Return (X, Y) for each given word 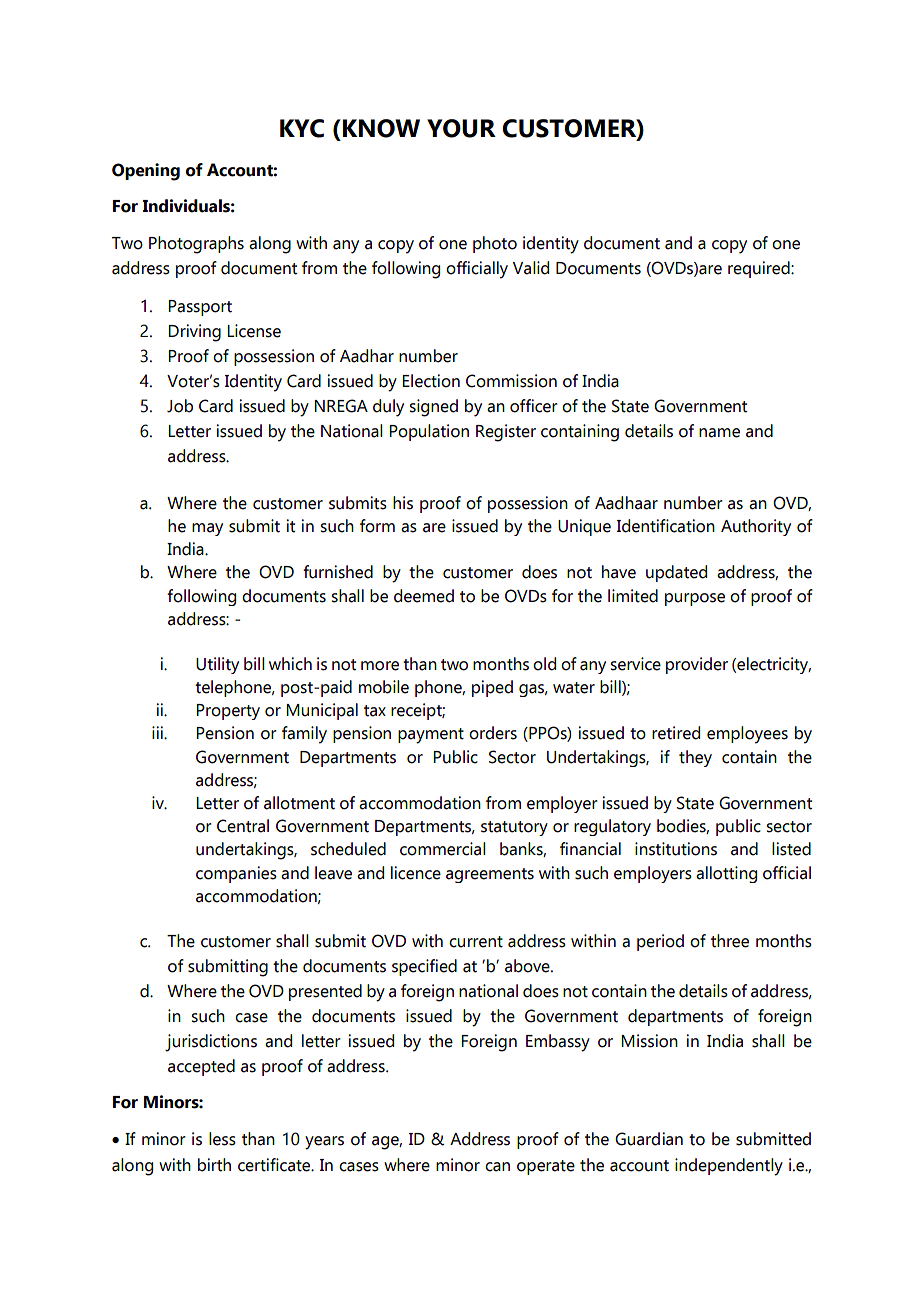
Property (228, 712)
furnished (338, 572)
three (730, 941)
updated (676, 573)
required (760, 269)
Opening (146, 172)
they (695, 758)
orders (493, 733)
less (222, 1139)
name (719, 433)
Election (431, 381)
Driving (194, 333)
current (476, 942)
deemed (424, 596)
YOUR (461, 128)
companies (236, 874)
